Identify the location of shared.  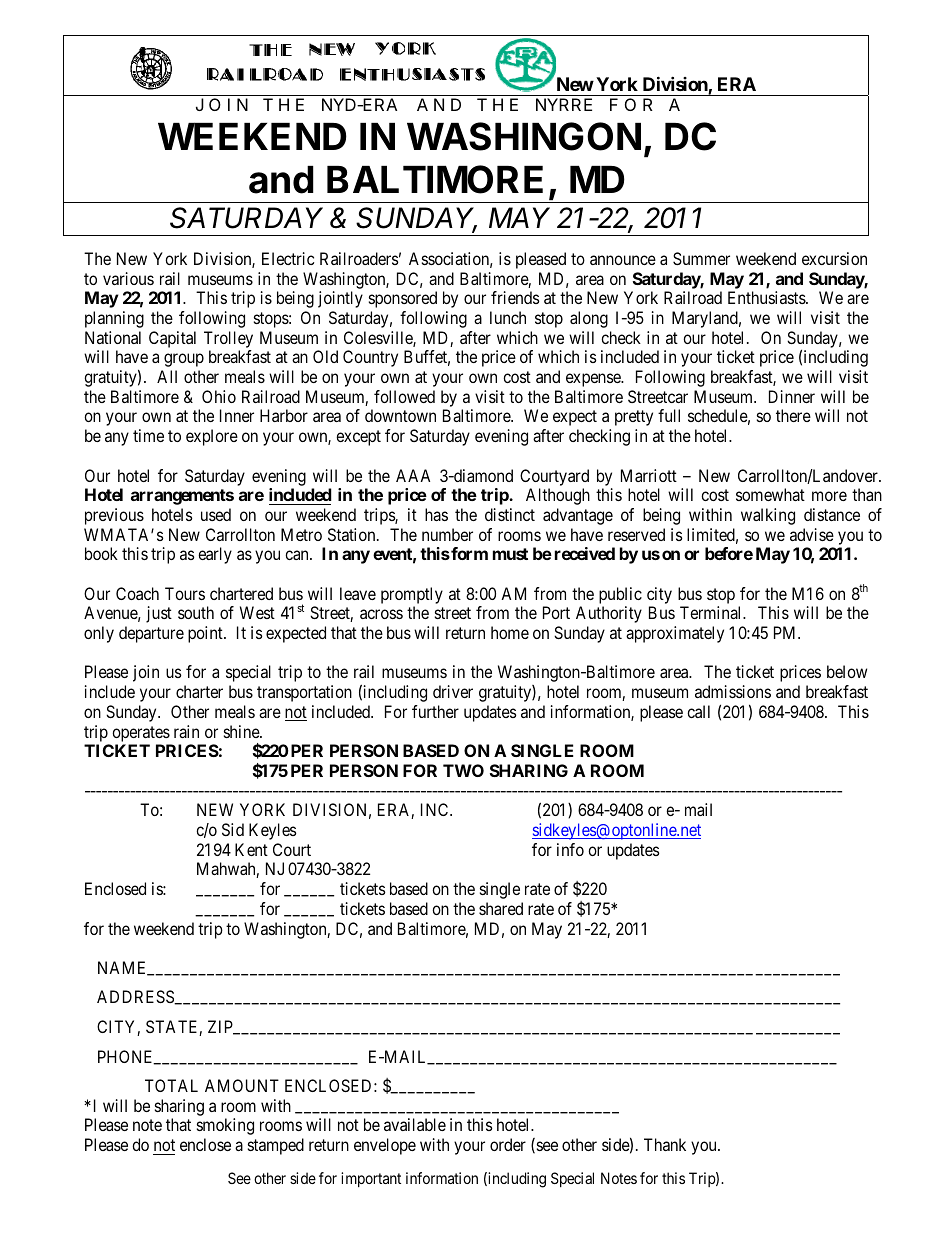
(501, 908).
